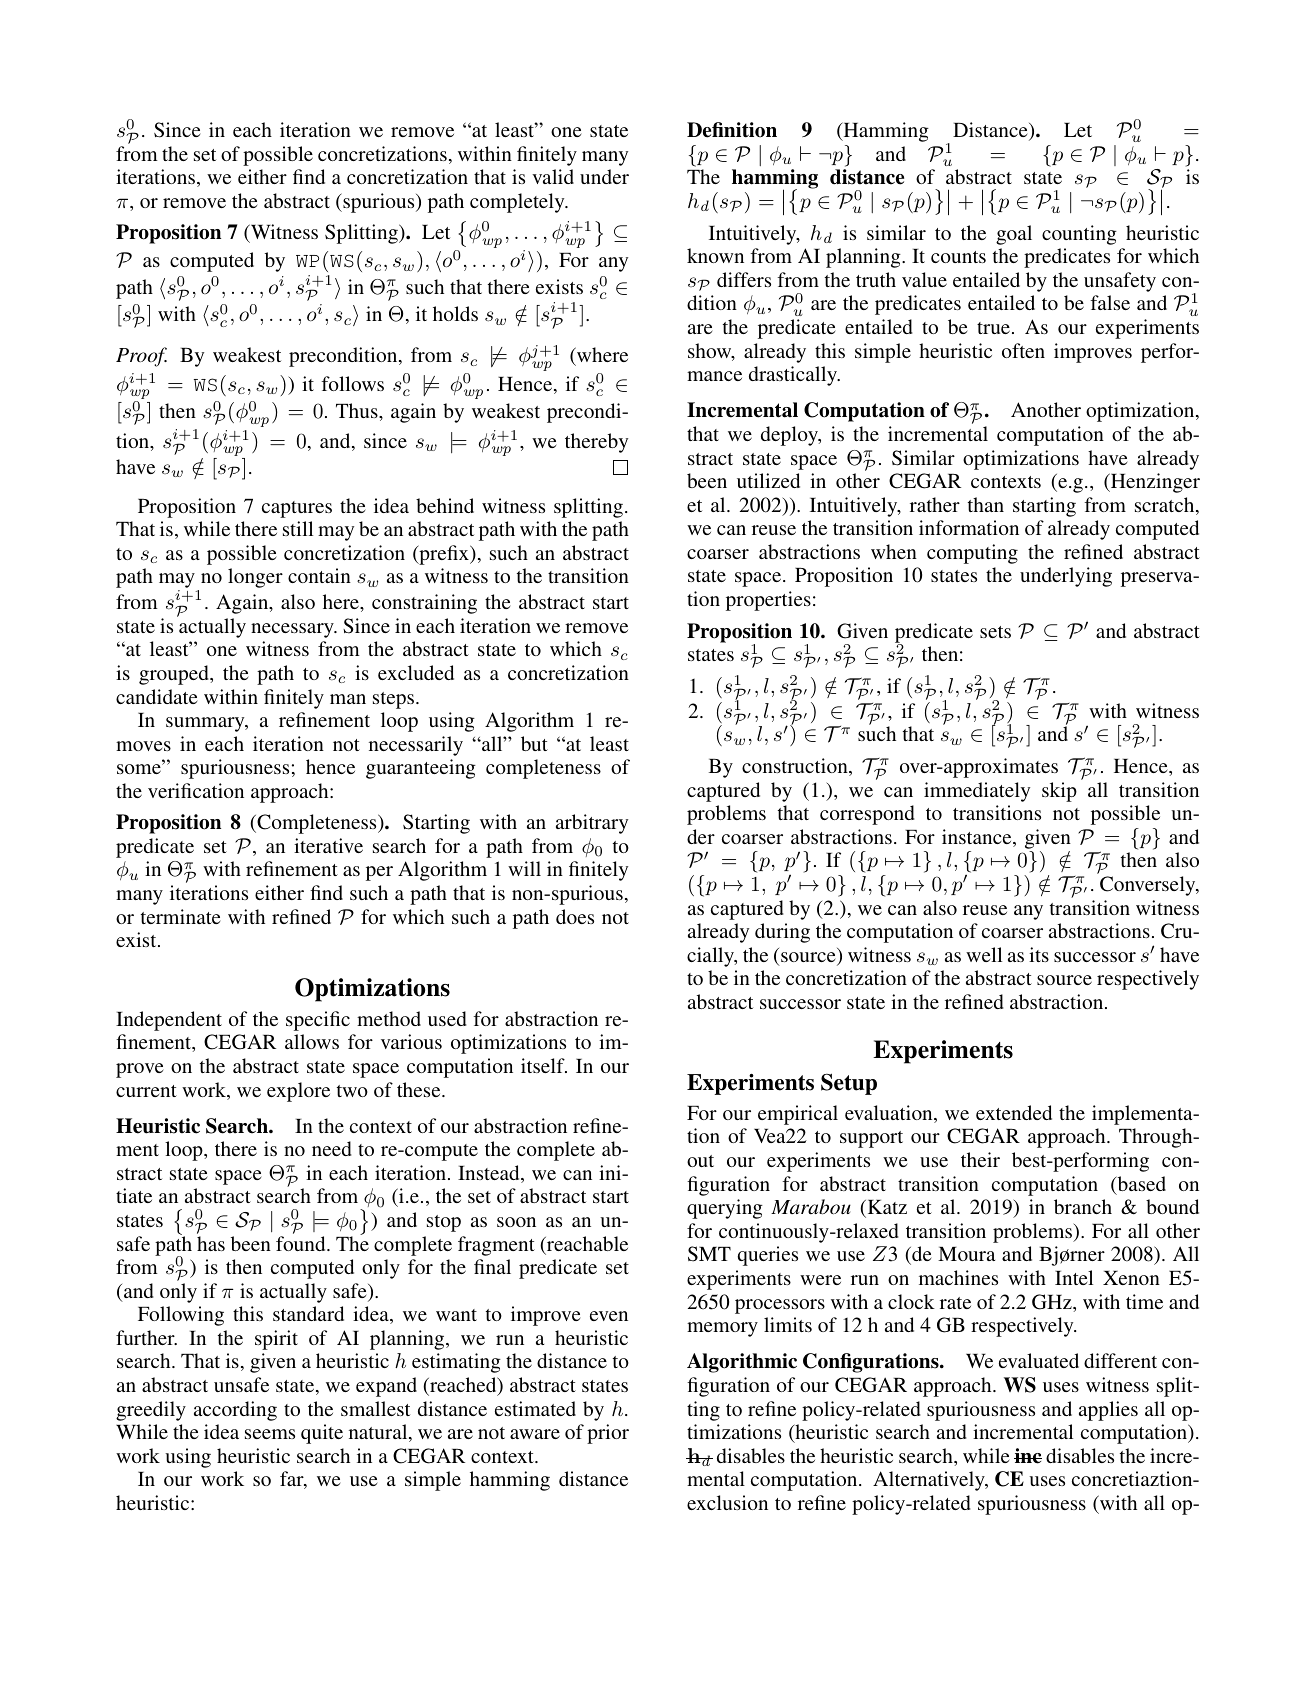  Describe the element at coordinates (984, 954) in the page. I see `well` at that location.
